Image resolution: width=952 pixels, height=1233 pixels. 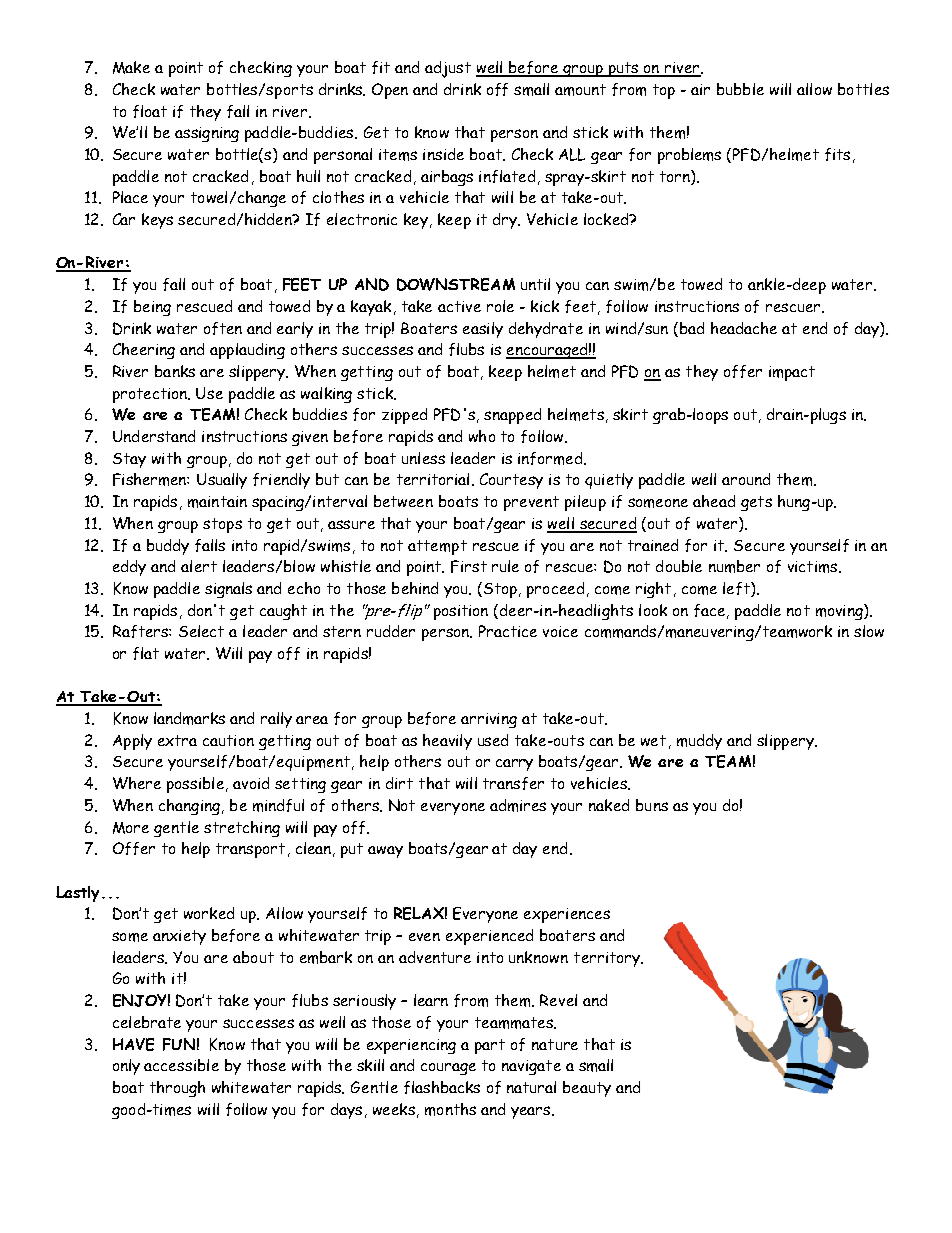 What do you see at coordinates (744, 328) in the screenshot?
I see `headache` at bounding box center [744, 328].
